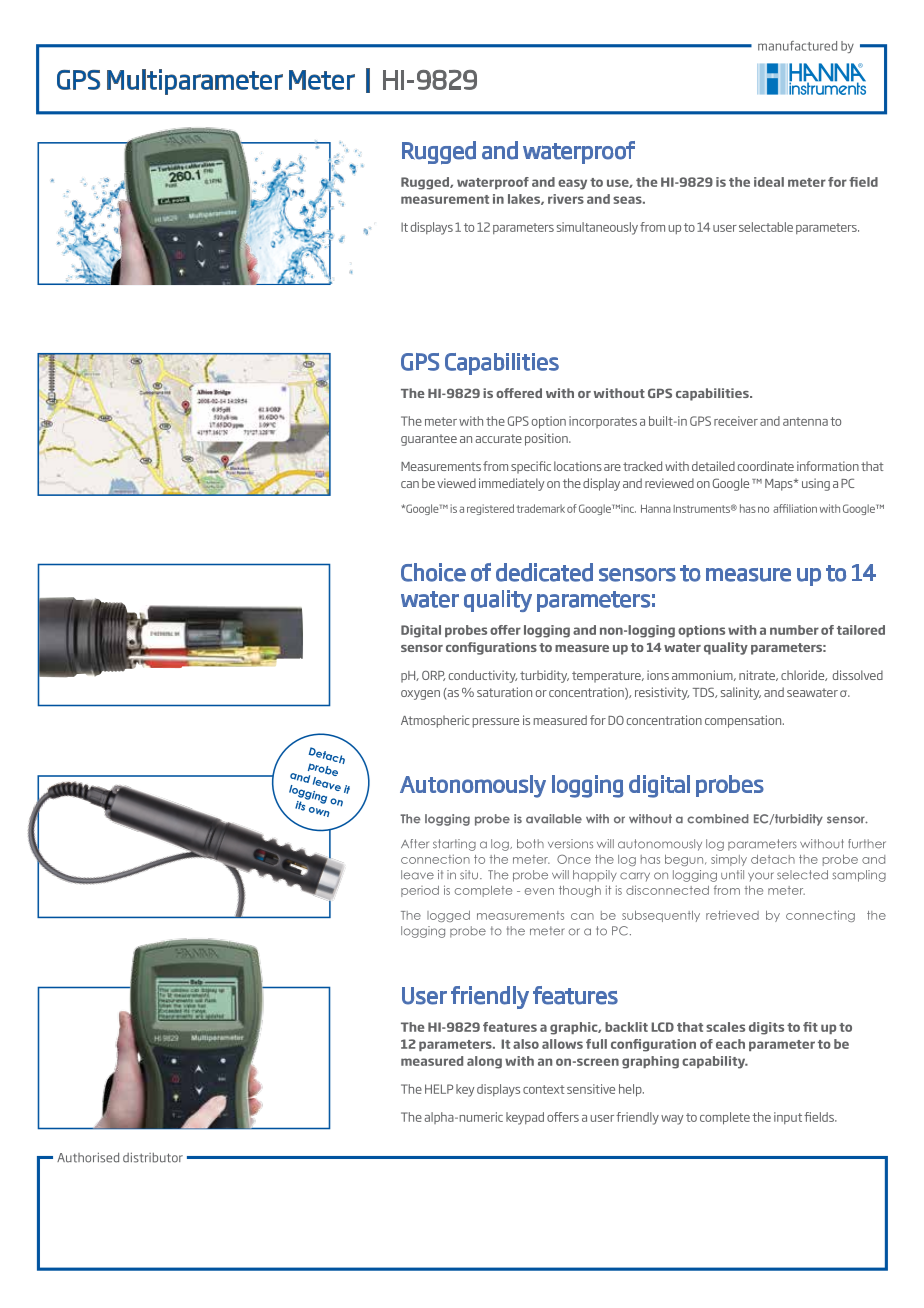 The width and height of the screenshot is (924, 1308). Describe the element at coordinates (797, 46) in the screenshot. I see `manufactured` at that location.
